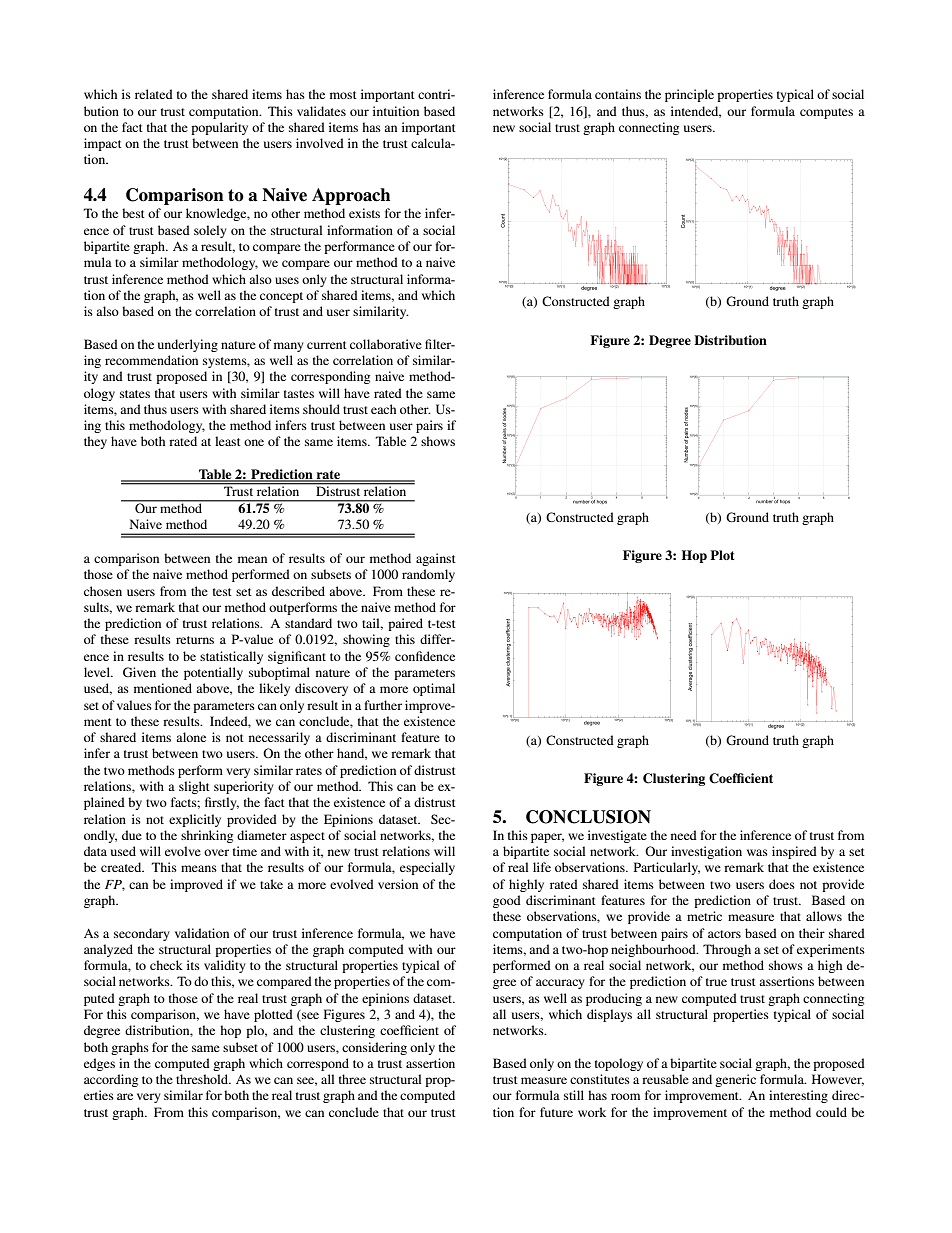  Describe the element at coordinates (343, 95) in the screenshot. I see `most` at that location.
